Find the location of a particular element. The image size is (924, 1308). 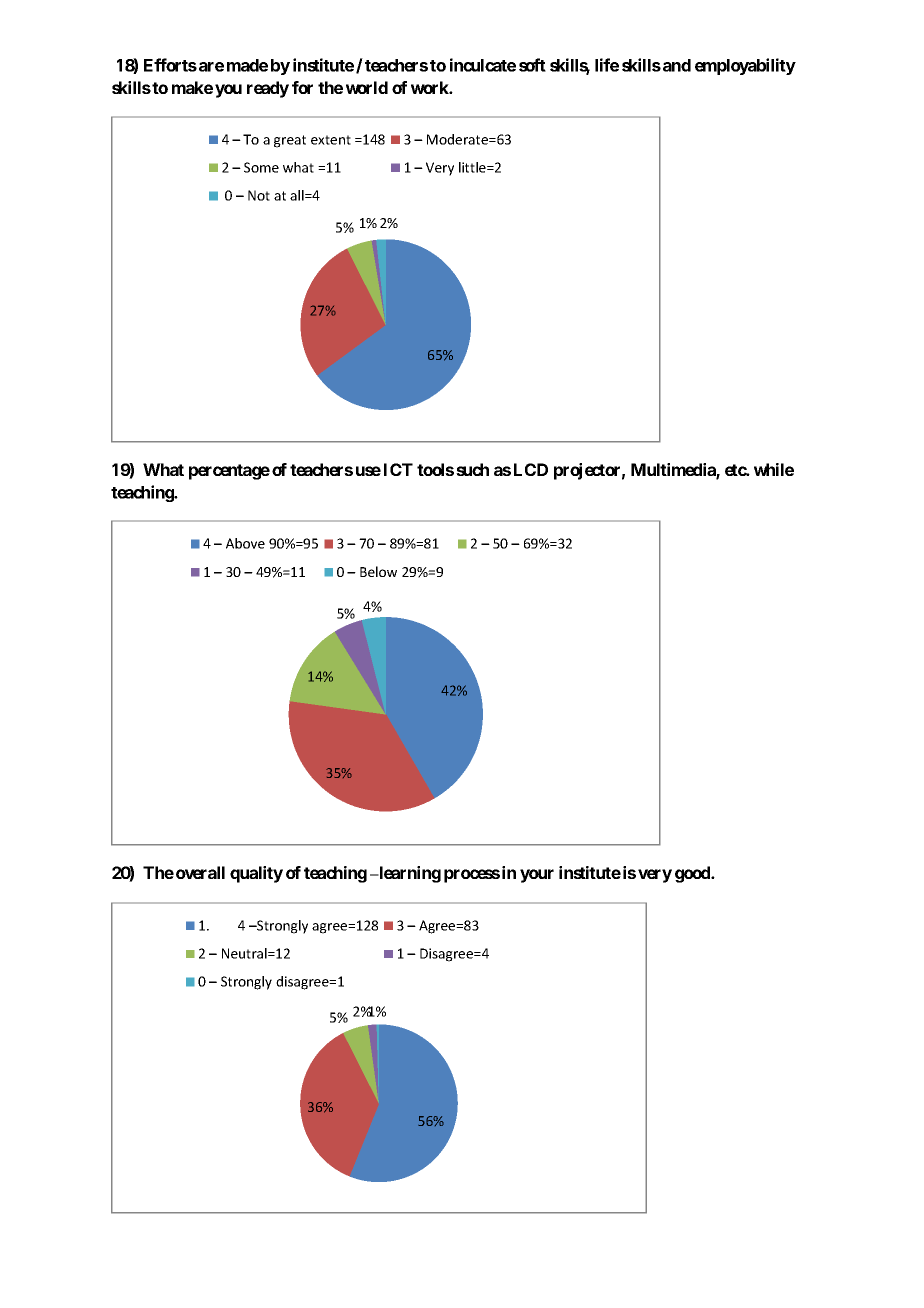

learning is located at coordinates (409, 874).
